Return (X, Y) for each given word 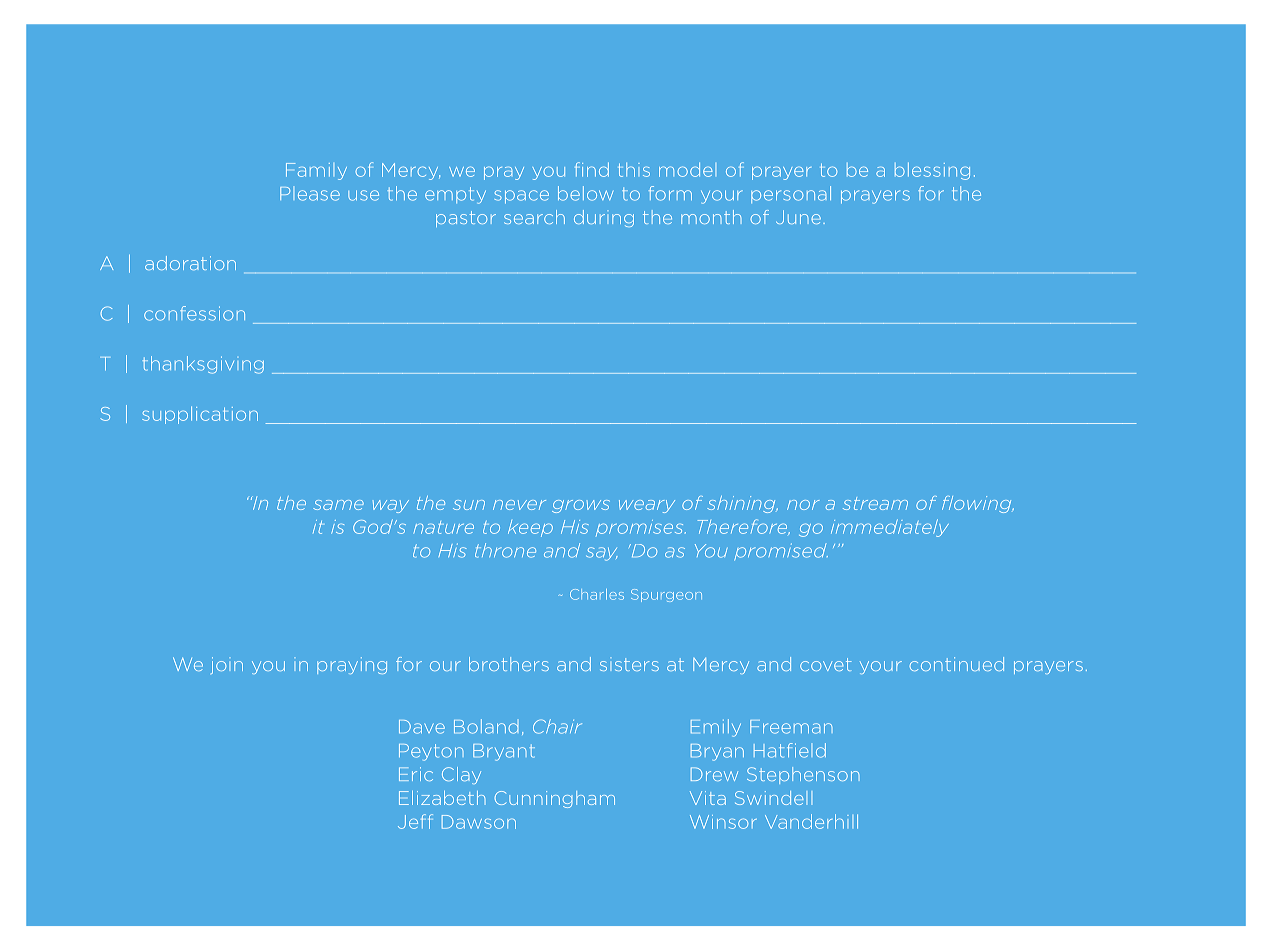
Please (310, 194)
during (604, 218)
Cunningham (555, 799)
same (338, 505)
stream (875, 503)
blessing (932, 171)
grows (581, 506)
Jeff (415, 821)
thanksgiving (203, 365)
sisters (629, 664)
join (227, 665)
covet (826, 664)
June (798, 217)
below (585, 193)
